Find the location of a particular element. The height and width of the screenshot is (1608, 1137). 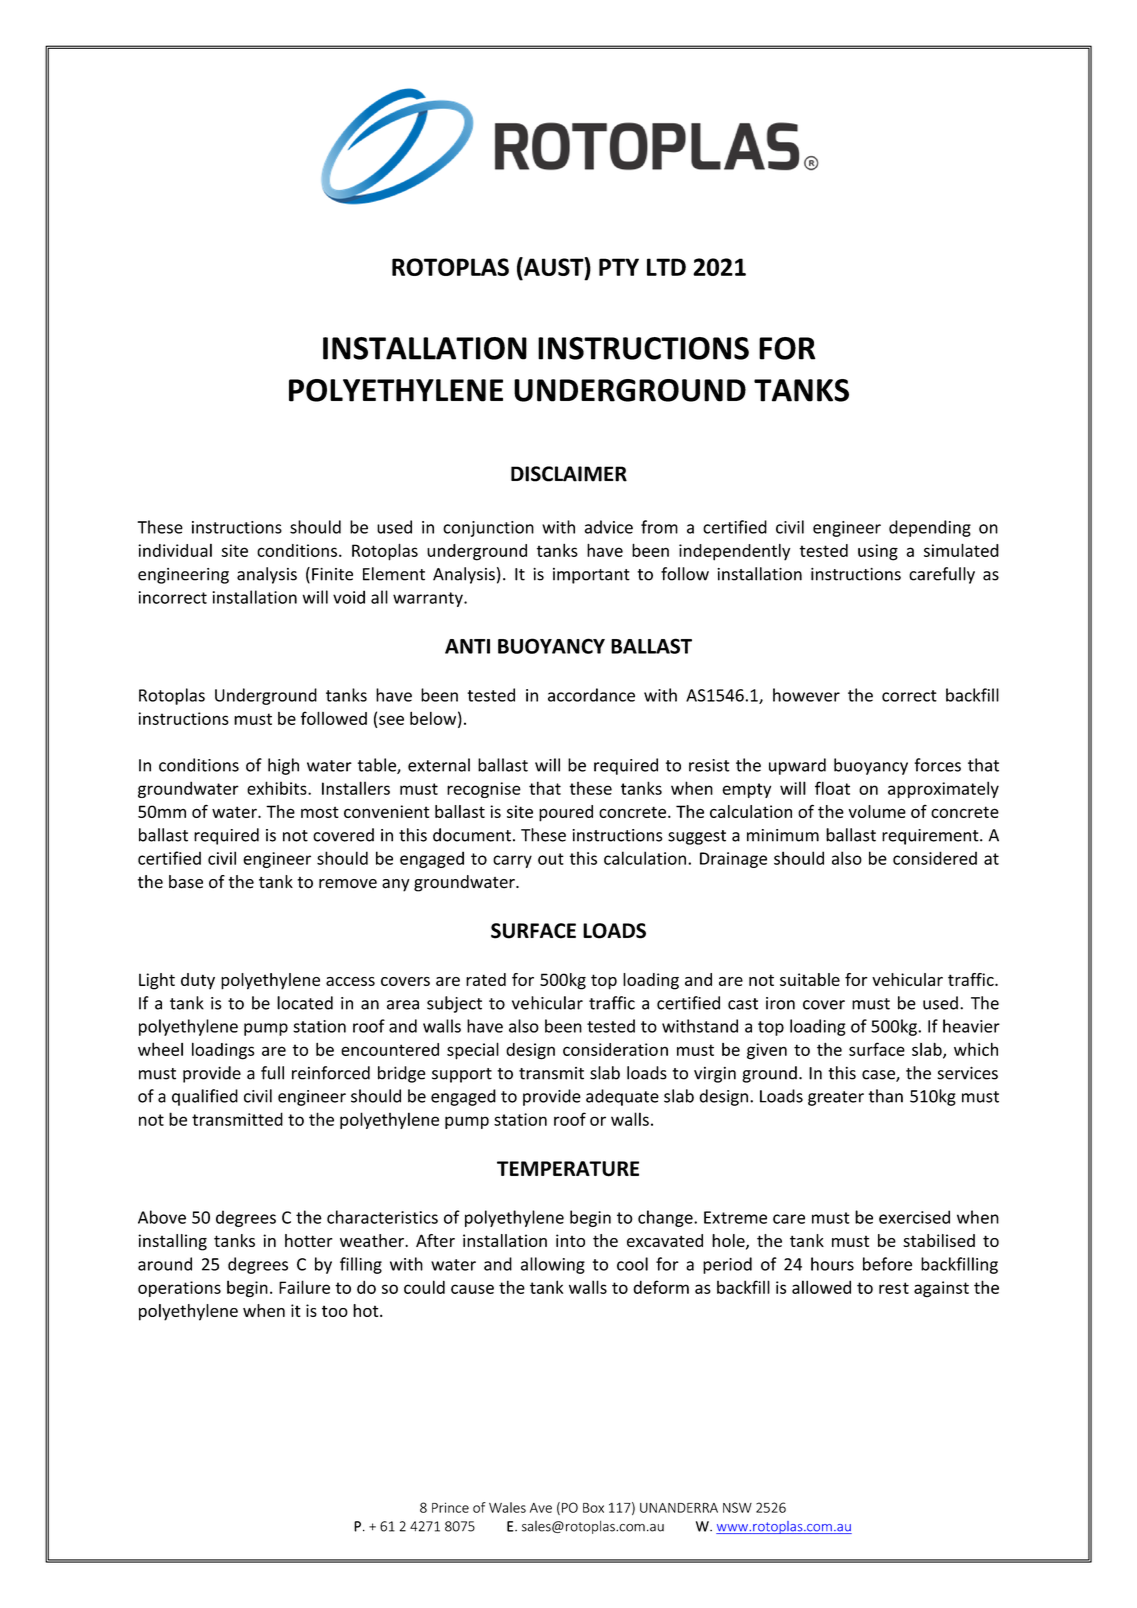

Box is located at coordinates (593, 1508).
